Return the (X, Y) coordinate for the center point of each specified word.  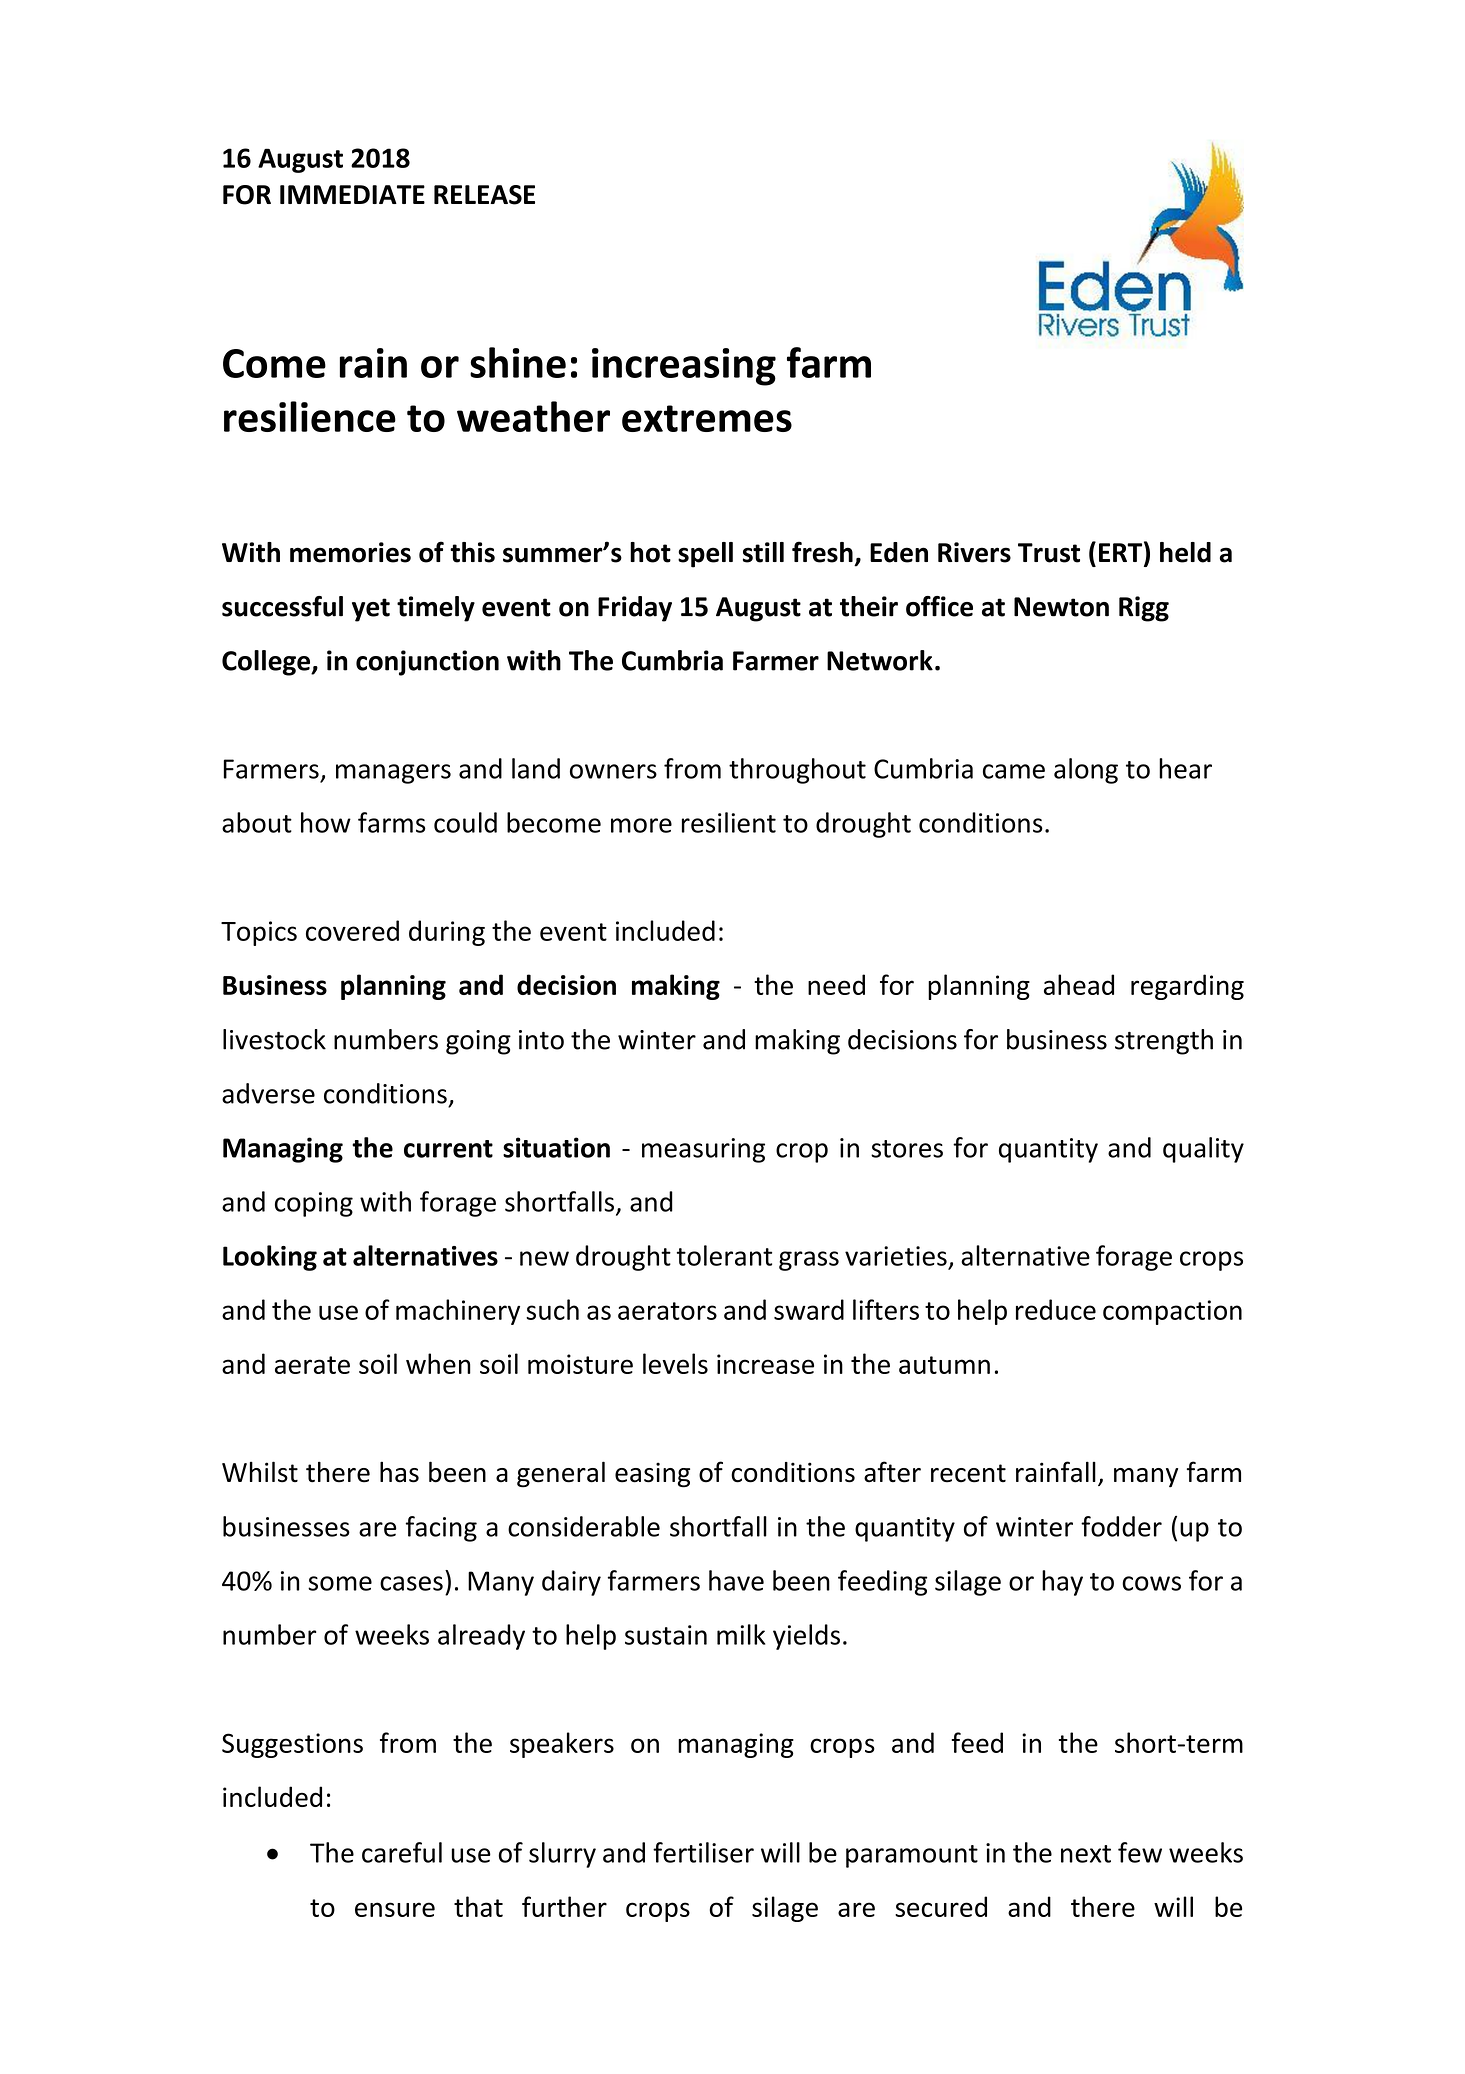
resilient (729, 822)
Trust (1049, 553)
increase (765, 1364)
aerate (312, 1365)
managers (393, 774)
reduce (1056, 1309)
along (1086, 771)
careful (402, 1852)
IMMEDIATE (352, 194)
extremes (707, 418)
